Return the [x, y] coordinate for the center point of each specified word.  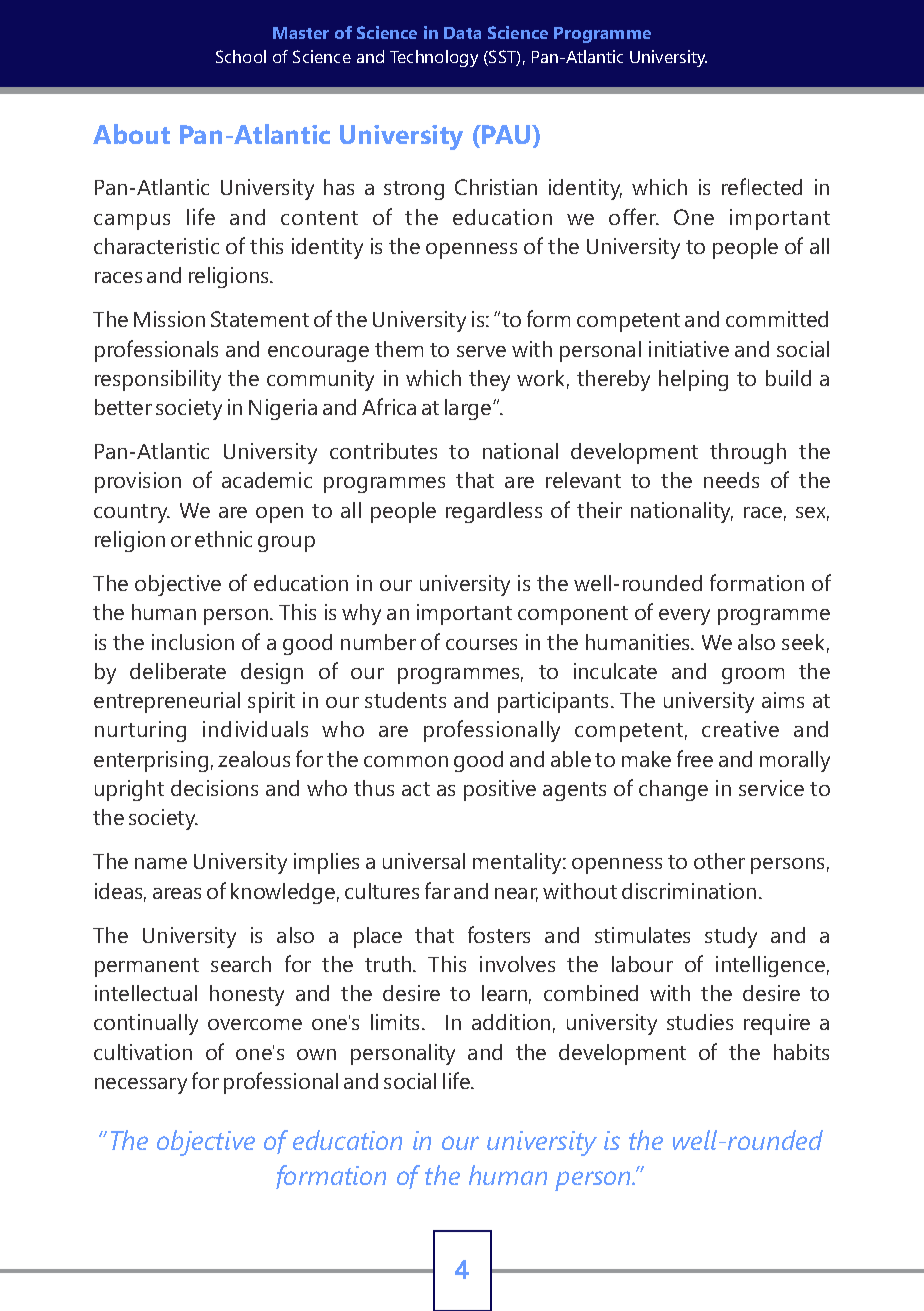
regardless [494, 512]
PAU [507, 134]
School [241, 56]
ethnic [223, 539]
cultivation [143, 1052]
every [684, 617]
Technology [434, 58]
